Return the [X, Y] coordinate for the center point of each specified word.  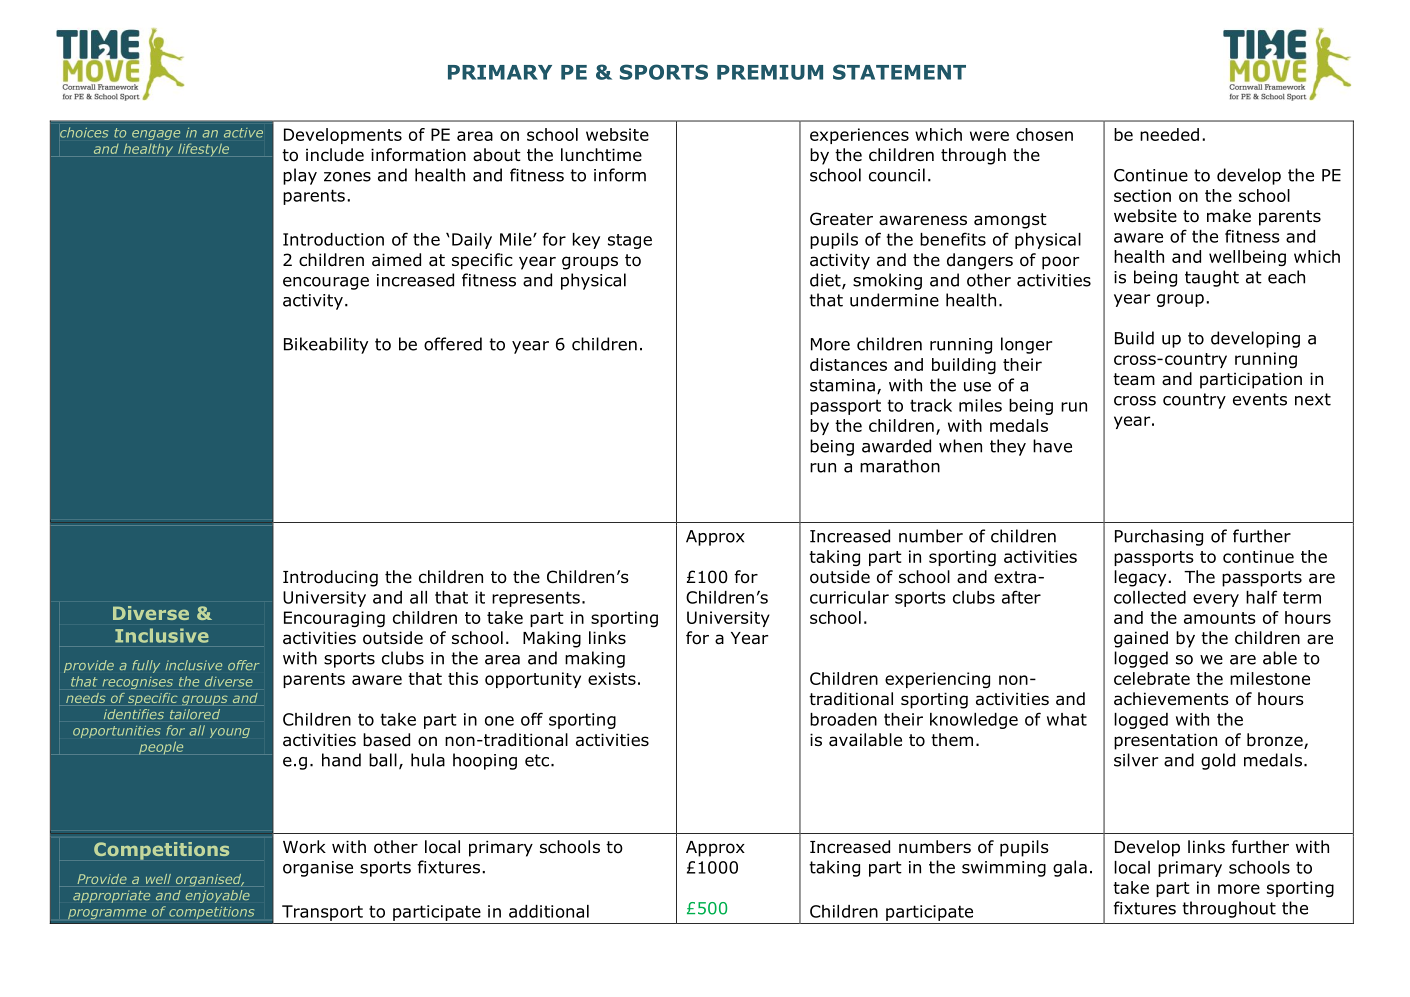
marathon [900, 466]
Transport [322, 913]
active [243, 133]
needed [1169, 134]
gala [1070, 868]
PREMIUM [770, 72]
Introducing [330, 578]
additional [549, 911]
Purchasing [1159, 537]
